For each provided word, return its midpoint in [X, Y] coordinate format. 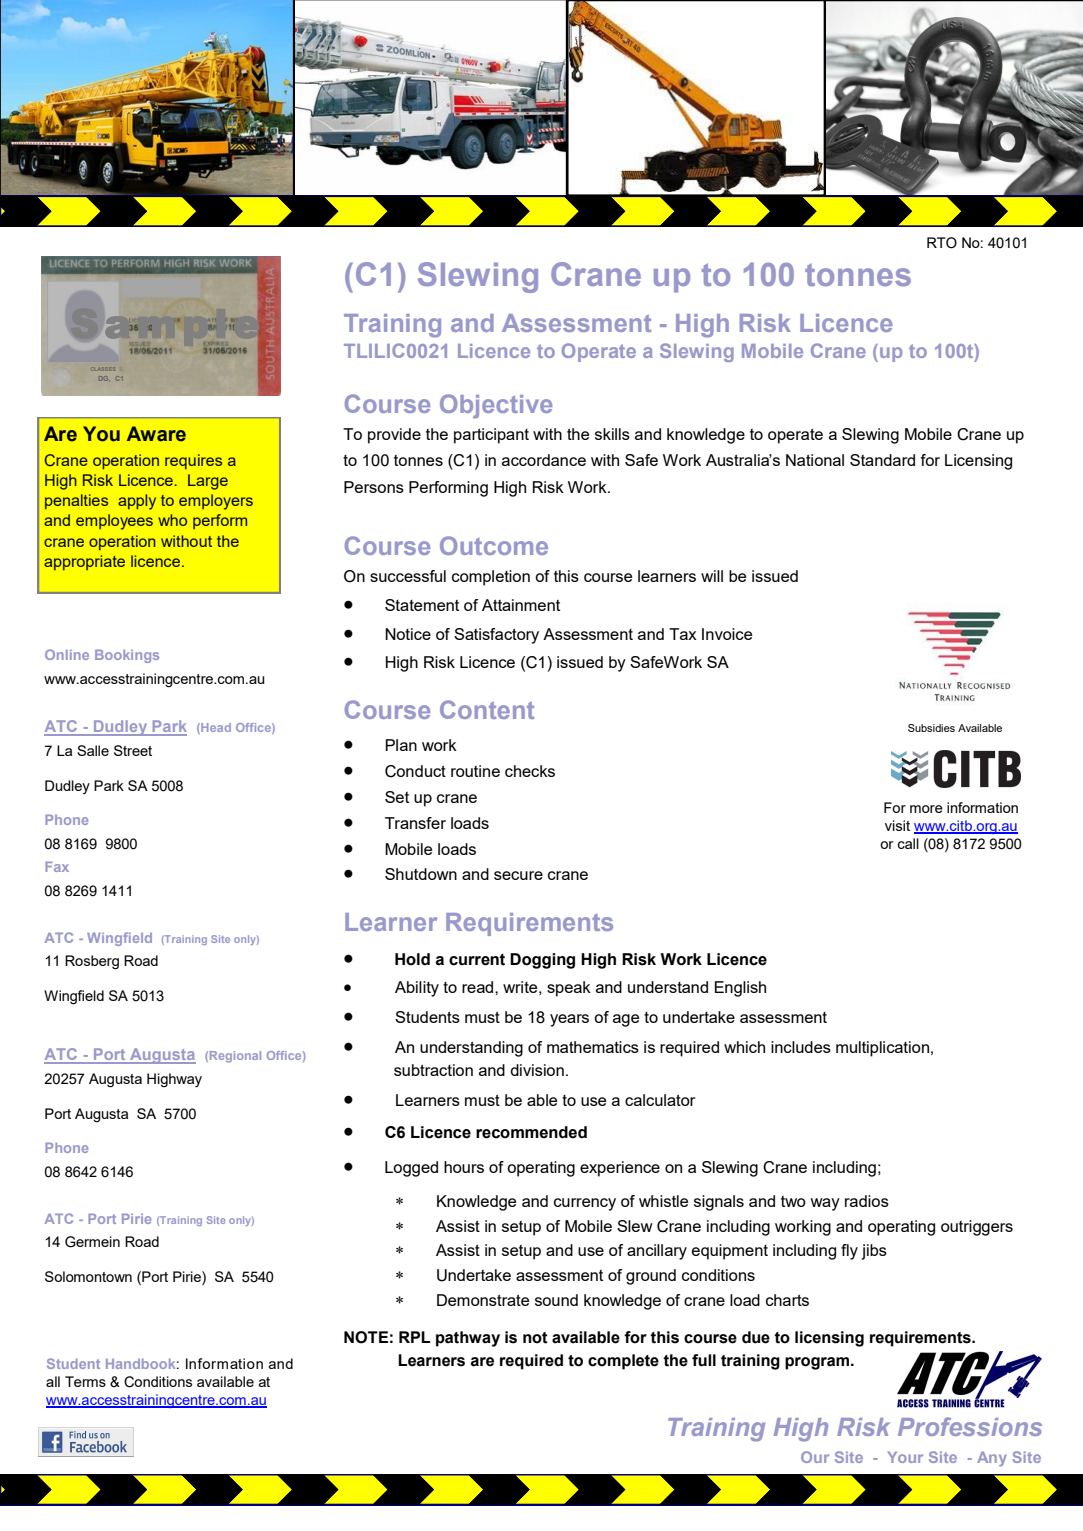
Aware [156, 434]
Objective [496, 406]
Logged [411, 1169]
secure [518, 875]
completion [491, 578]
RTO [942, 243]
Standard [882, 460]
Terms [85, 1381]
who [172, 520]
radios [867, 1201]
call [908, 843]
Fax [57, 867]
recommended [531, 1132]
